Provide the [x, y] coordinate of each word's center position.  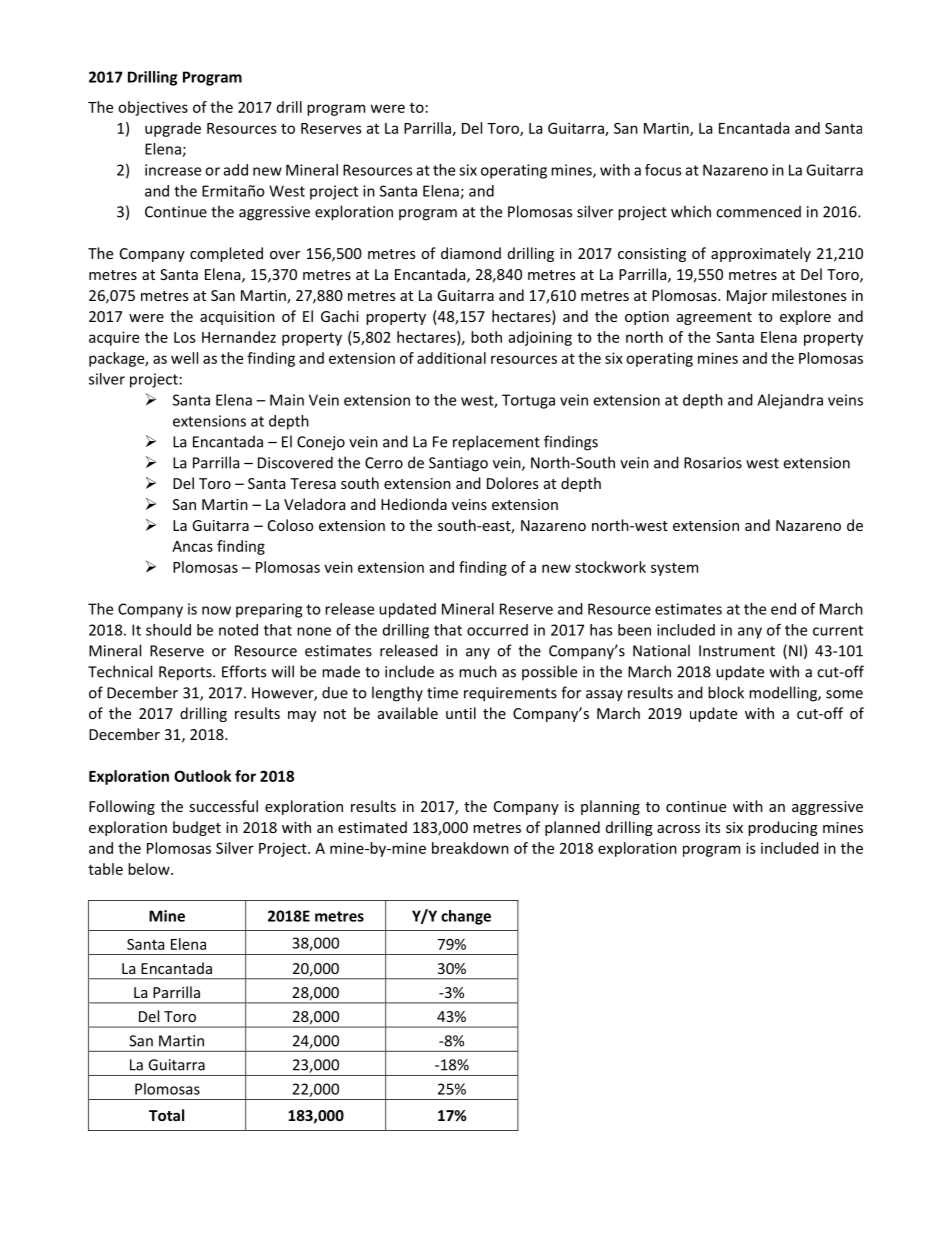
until [461, 713]
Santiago [458, 464]
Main [287, 400]
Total [166, 1115]
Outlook [202, 776]
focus [663, 170]
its [713, 827]
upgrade [173, 129]
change [466, 917]
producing [783, 828]
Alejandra [790, 401]
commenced [758, 211]
